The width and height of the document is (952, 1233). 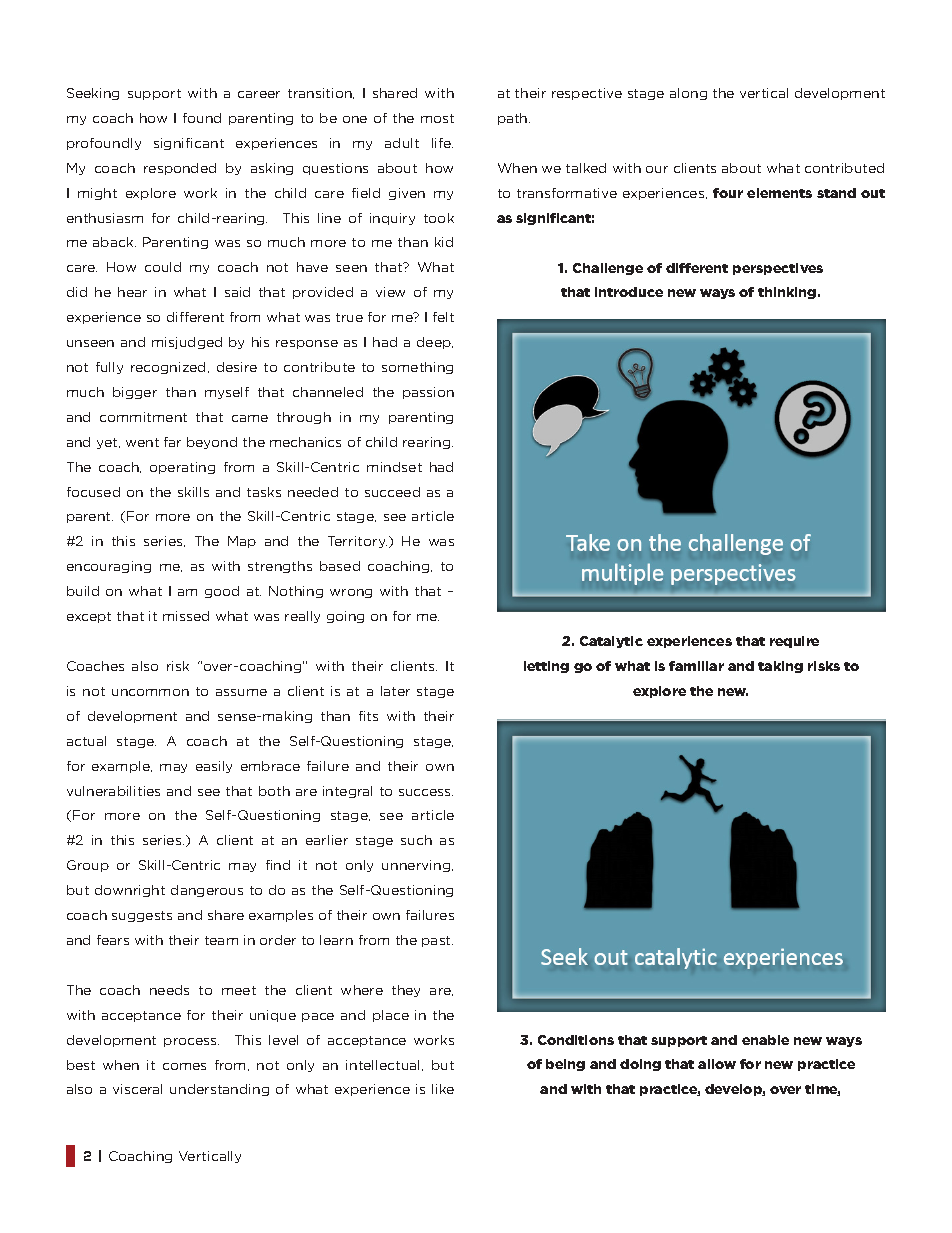 I want to click on responded, so click(x=180, y=169).
